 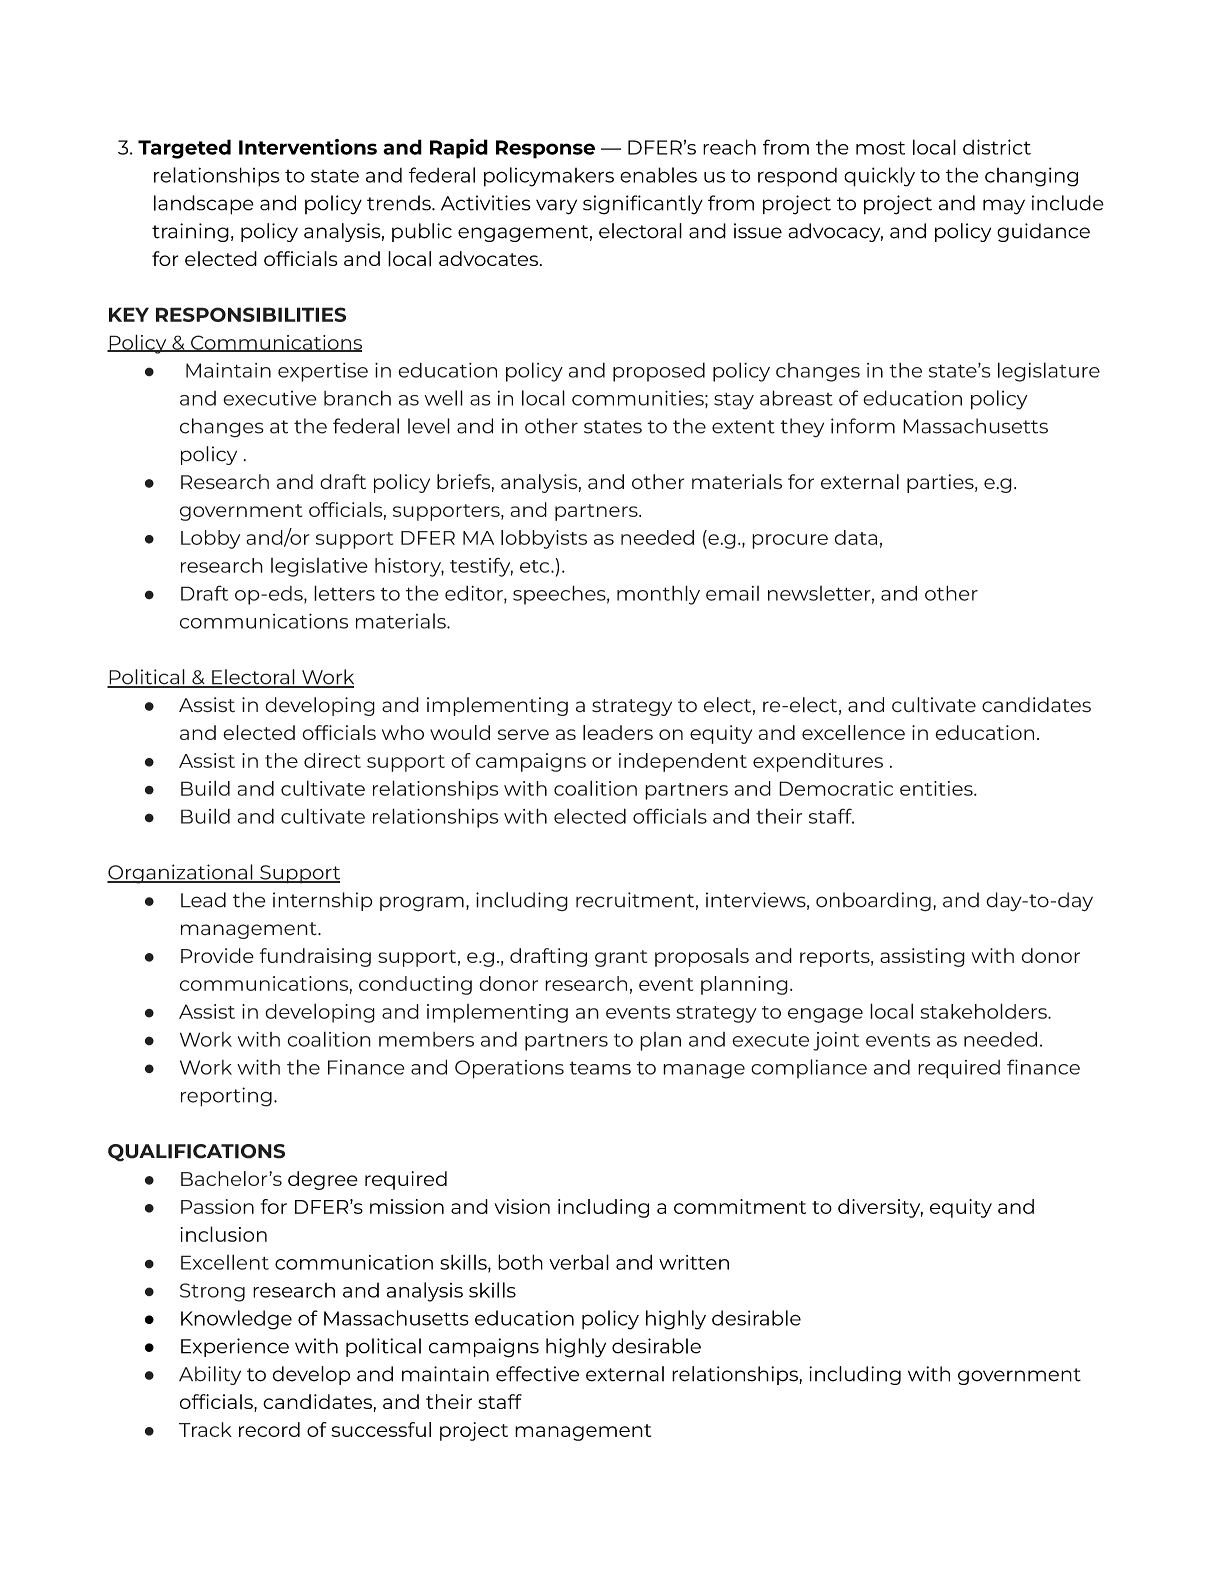 I want to click on landscape, so click(x=204, y=205).
